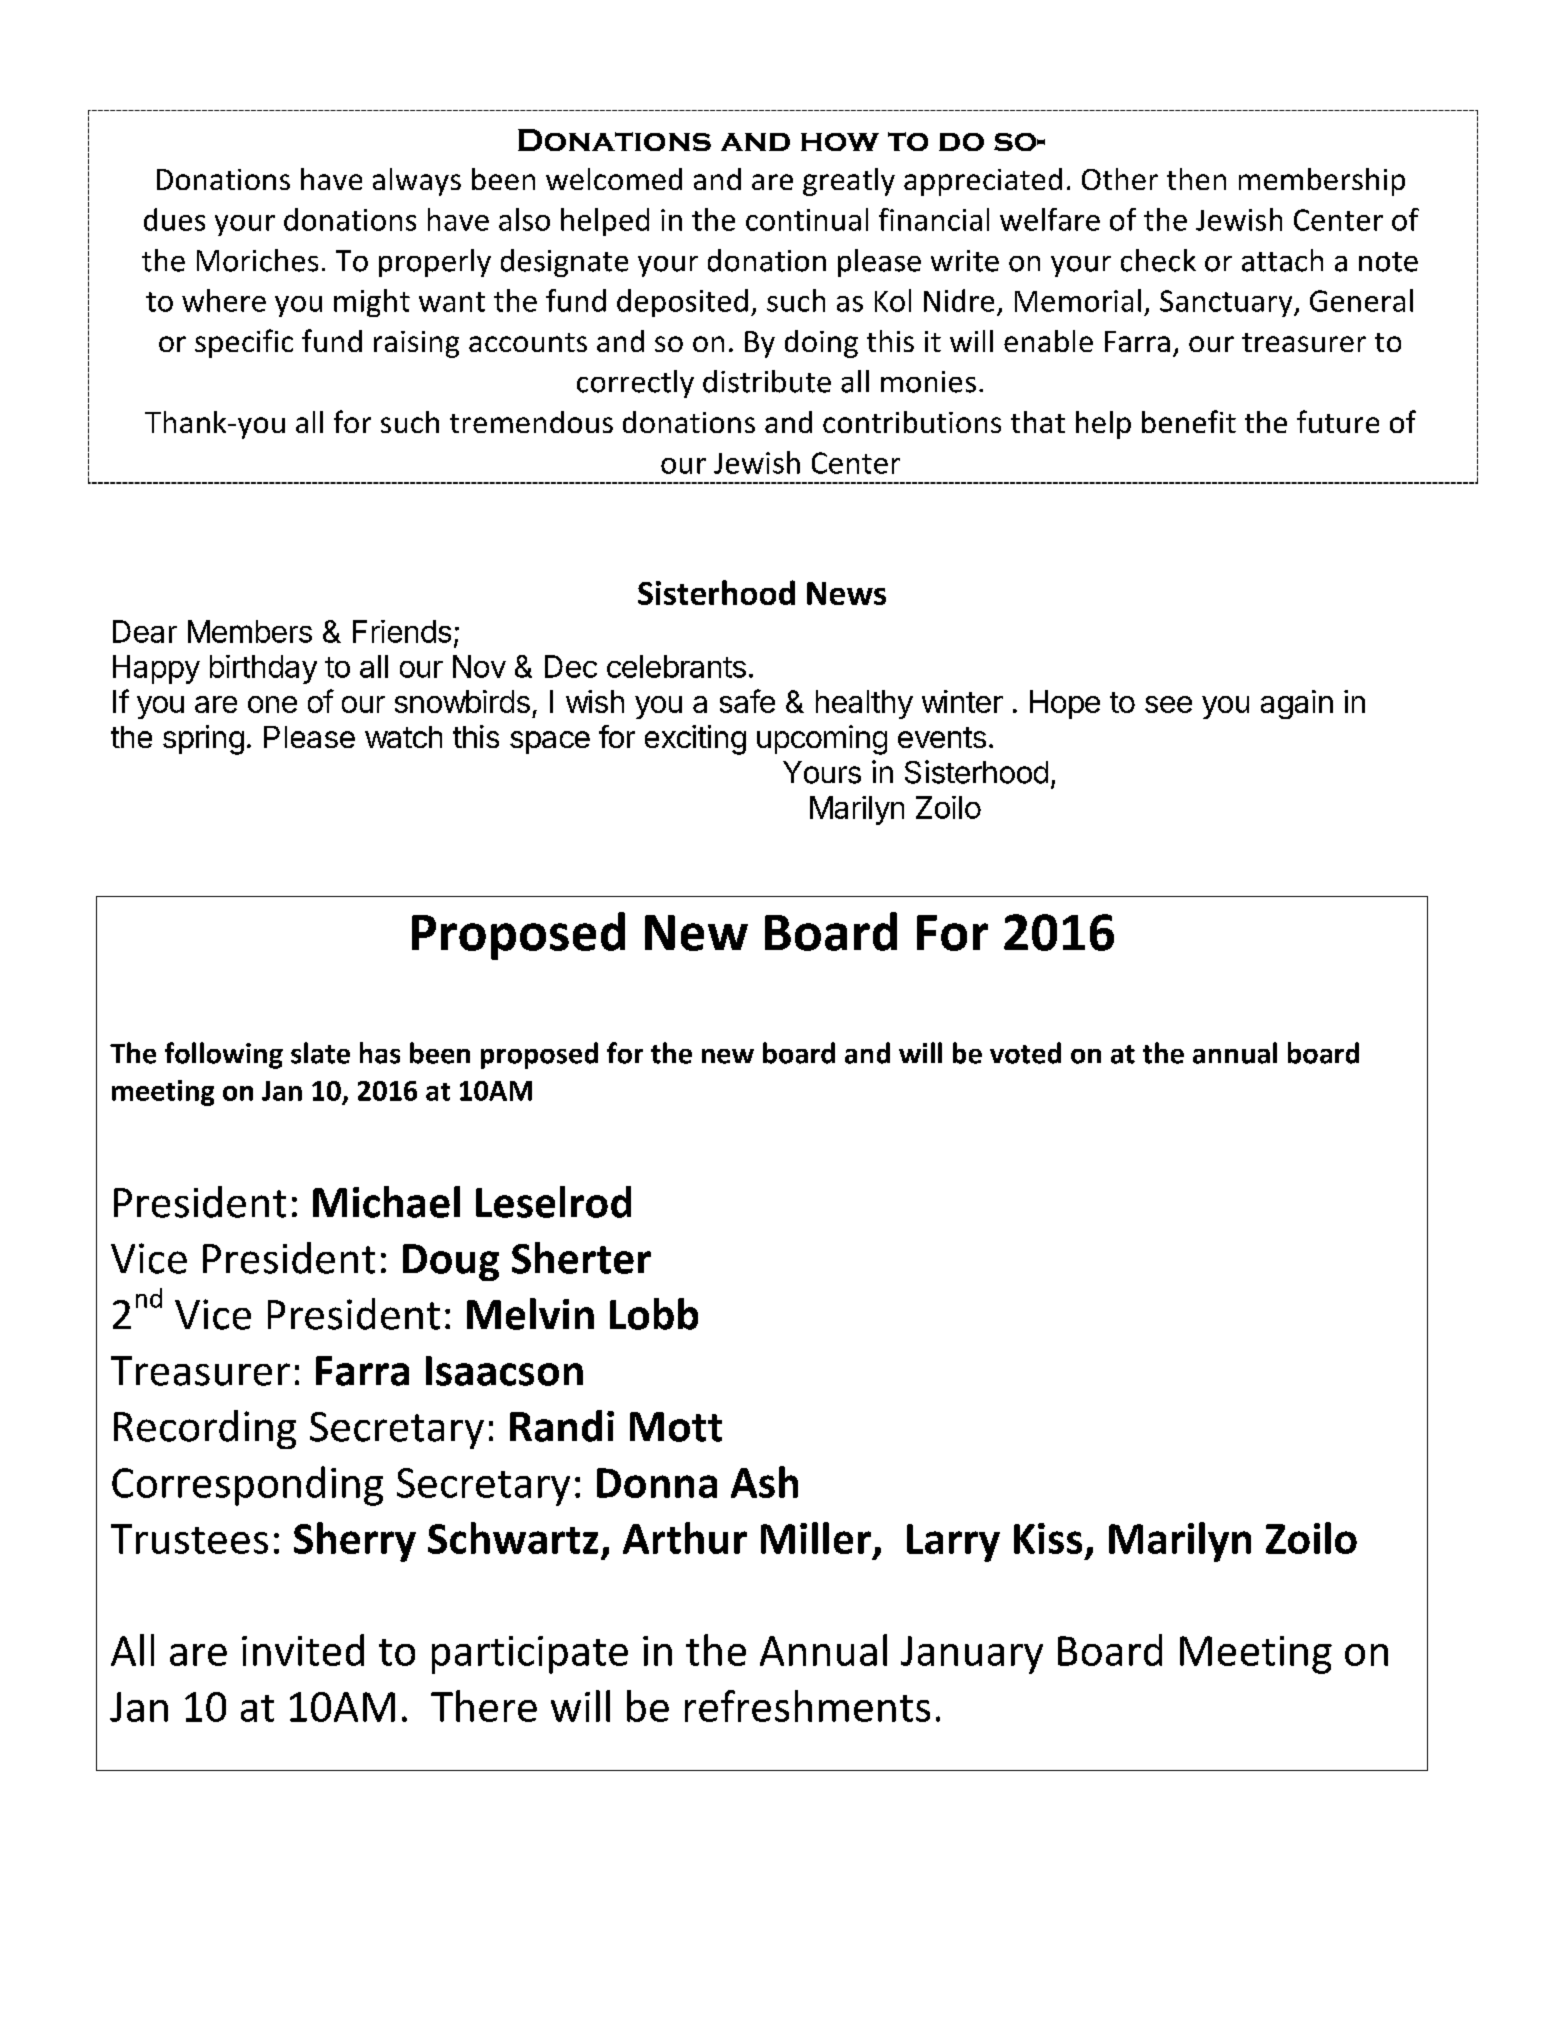 This page has height=2020, width=1561. I want to click on spring, so click(203, 740).
